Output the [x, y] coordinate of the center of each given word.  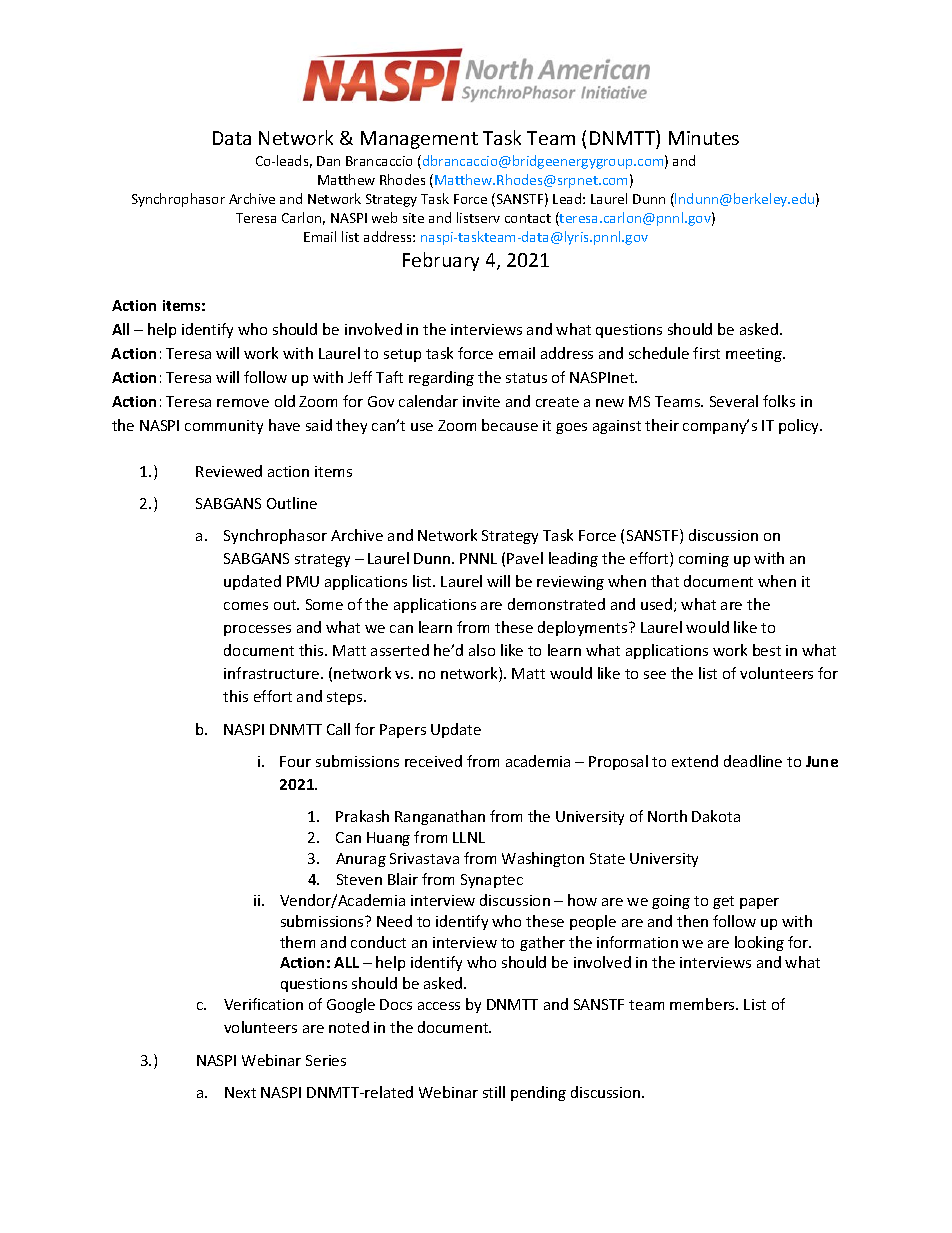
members [703, 1004]
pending [538, 1093]
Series [326, 1060]
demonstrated [556, 604]
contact [528, 218]
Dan [328, 161]
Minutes [704, 138]
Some [324, 604]
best [767, 650]
